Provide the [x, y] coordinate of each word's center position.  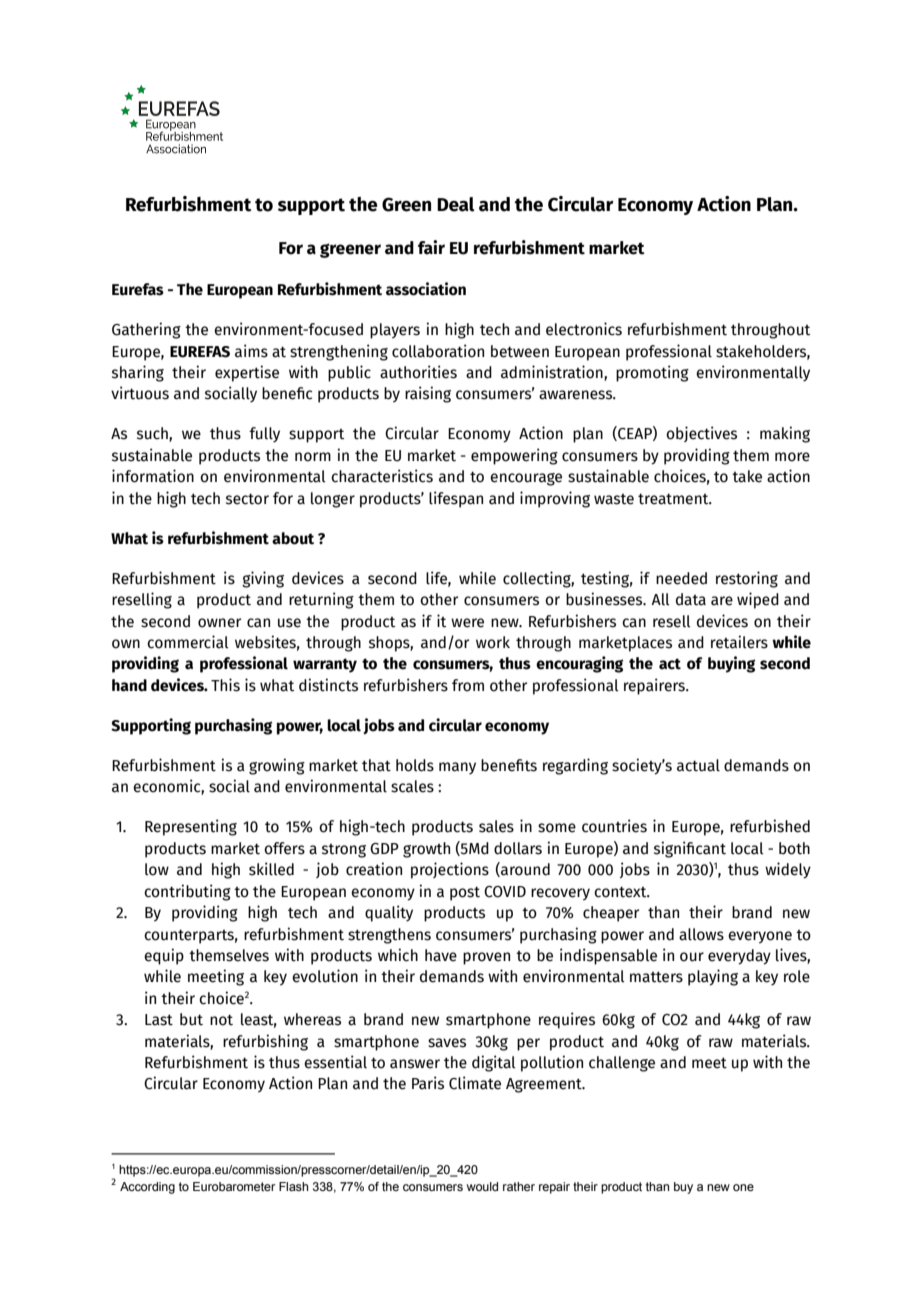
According [147, 1188]
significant [690, 849]
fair [431, 247]
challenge [622, 1064]
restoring [747, 579]
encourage [526, 479]
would [482, 1186]
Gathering [146, 330]
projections [450, 870]
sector [247, 499]
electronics [584, 329]
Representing [191, 827]
